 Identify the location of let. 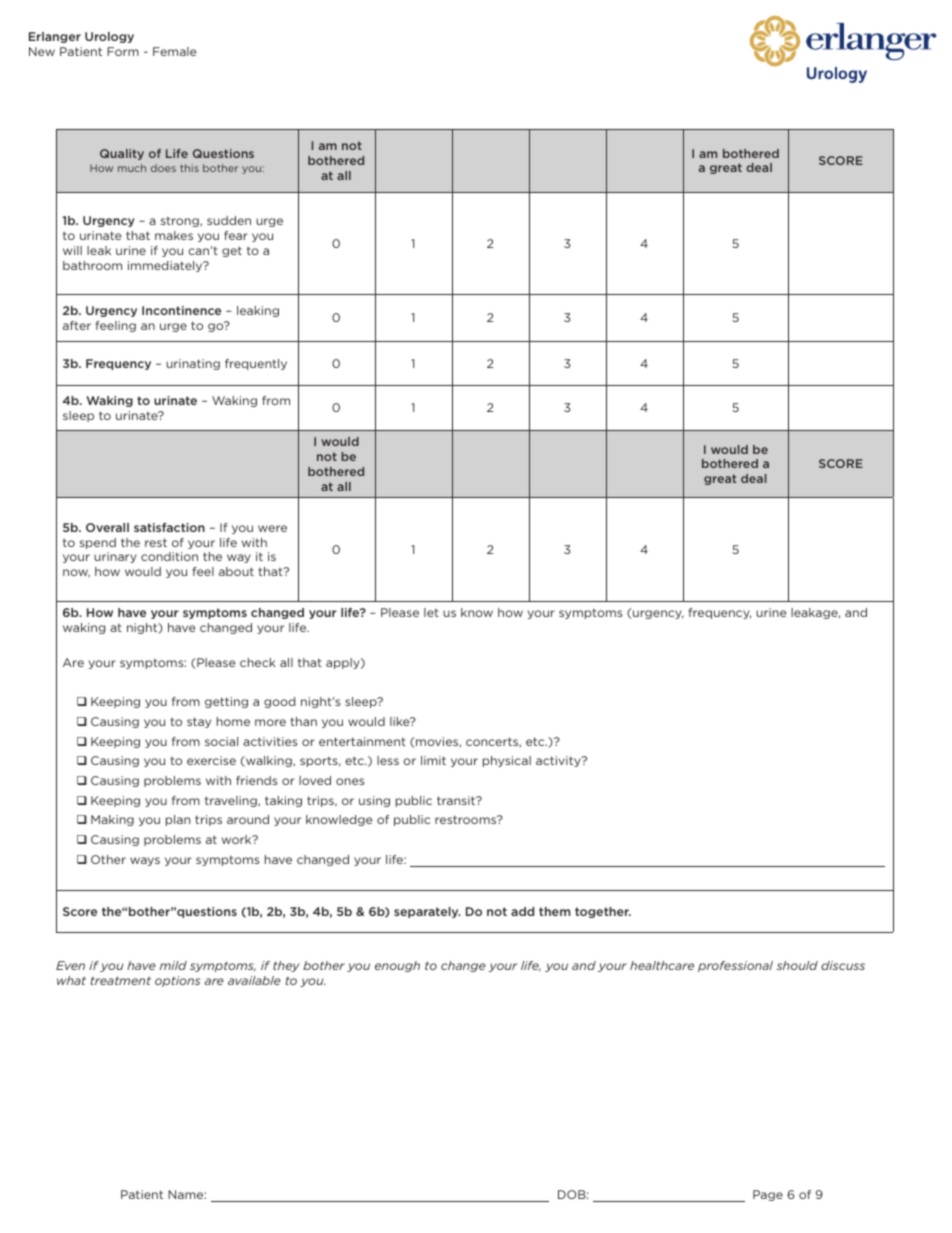
(431, 612).
